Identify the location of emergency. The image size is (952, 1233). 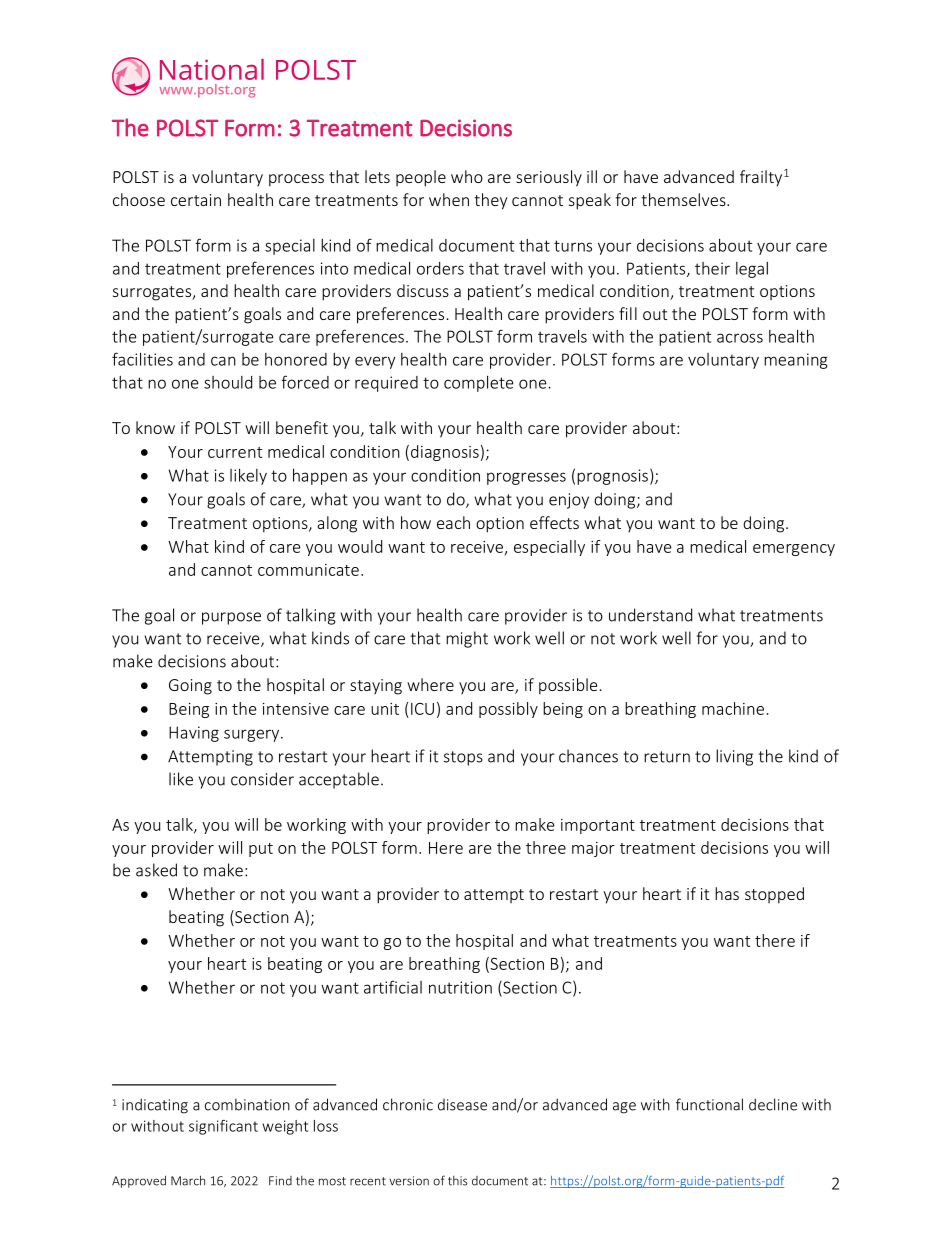
(794, 550).
